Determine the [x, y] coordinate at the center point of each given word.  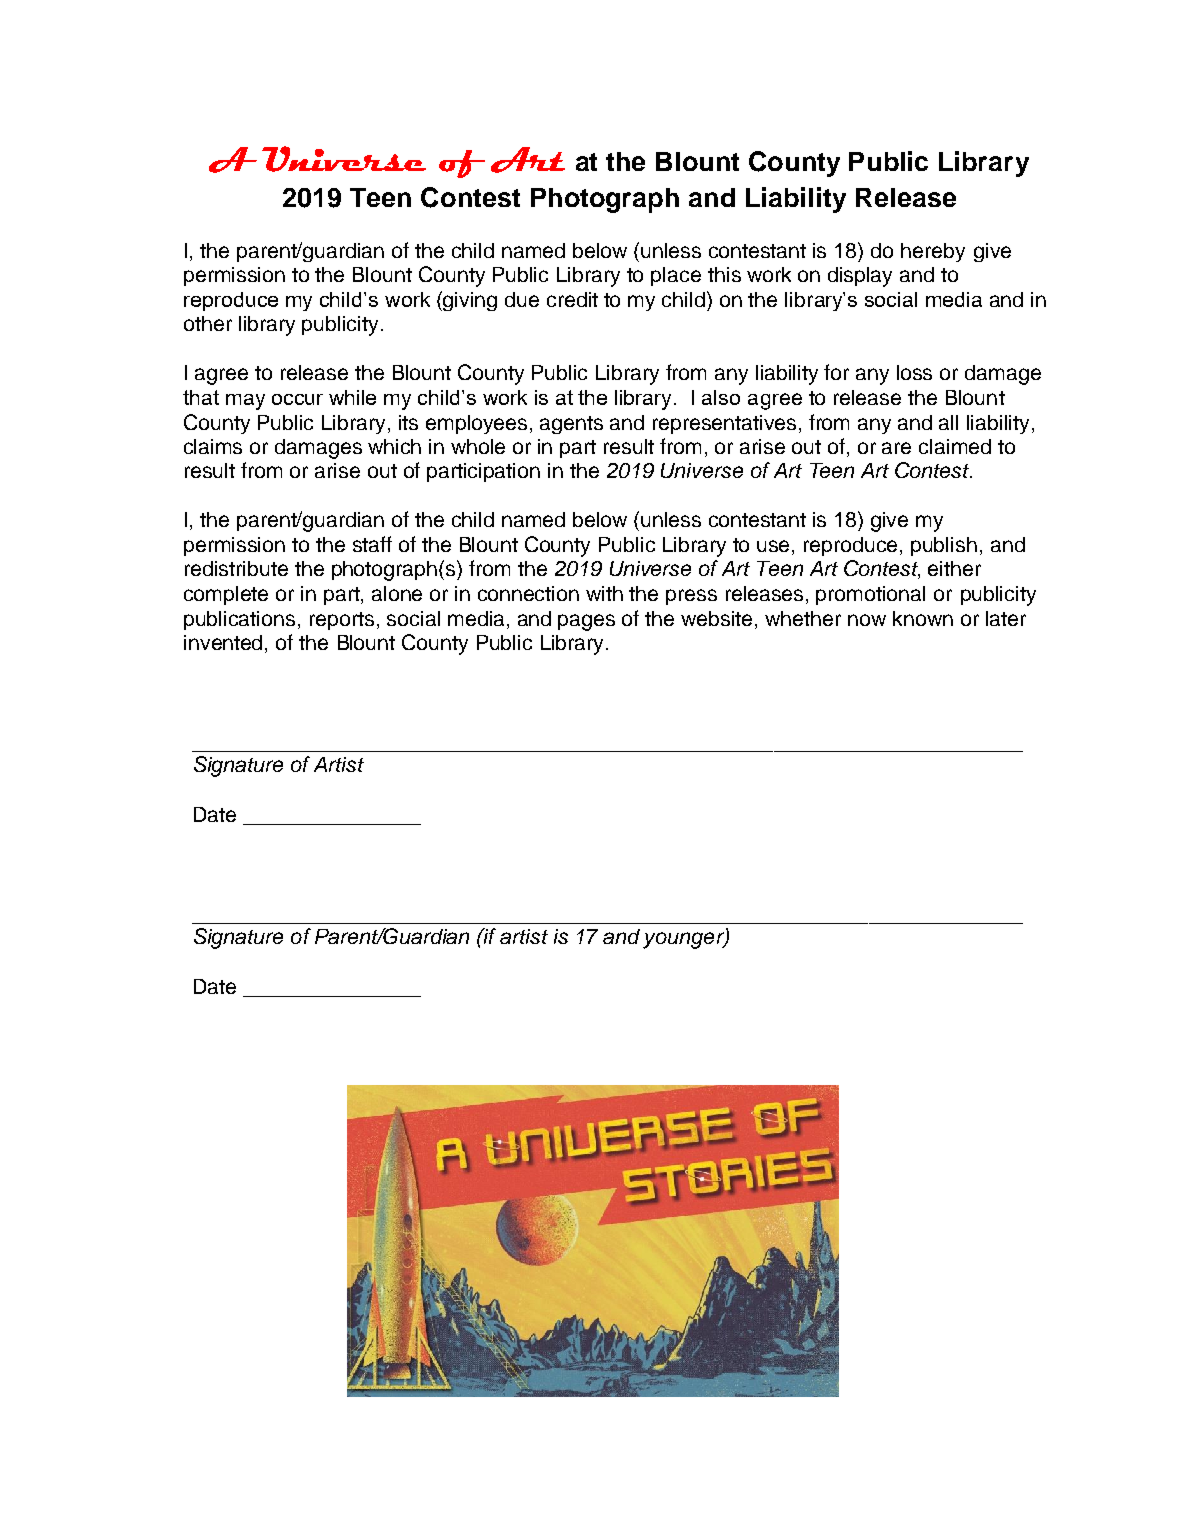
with [604, 593]
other [208, 323]
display [860, 277]
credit [572, 299]
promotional [870, 595]
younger [685, 940]
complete [226, 595]
